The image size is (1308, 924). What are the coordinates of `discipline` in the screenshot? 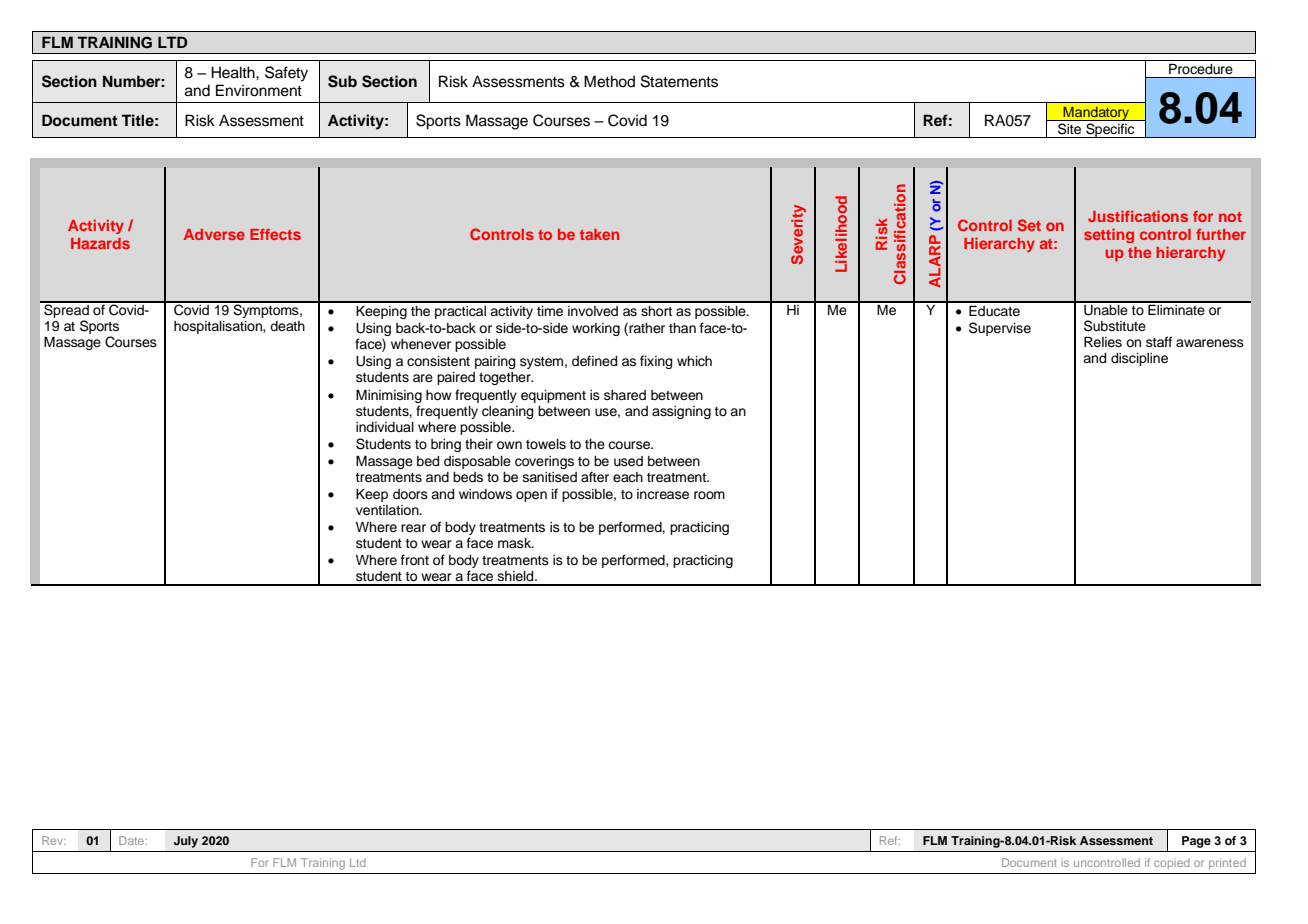 It's located at (1139, 359).
